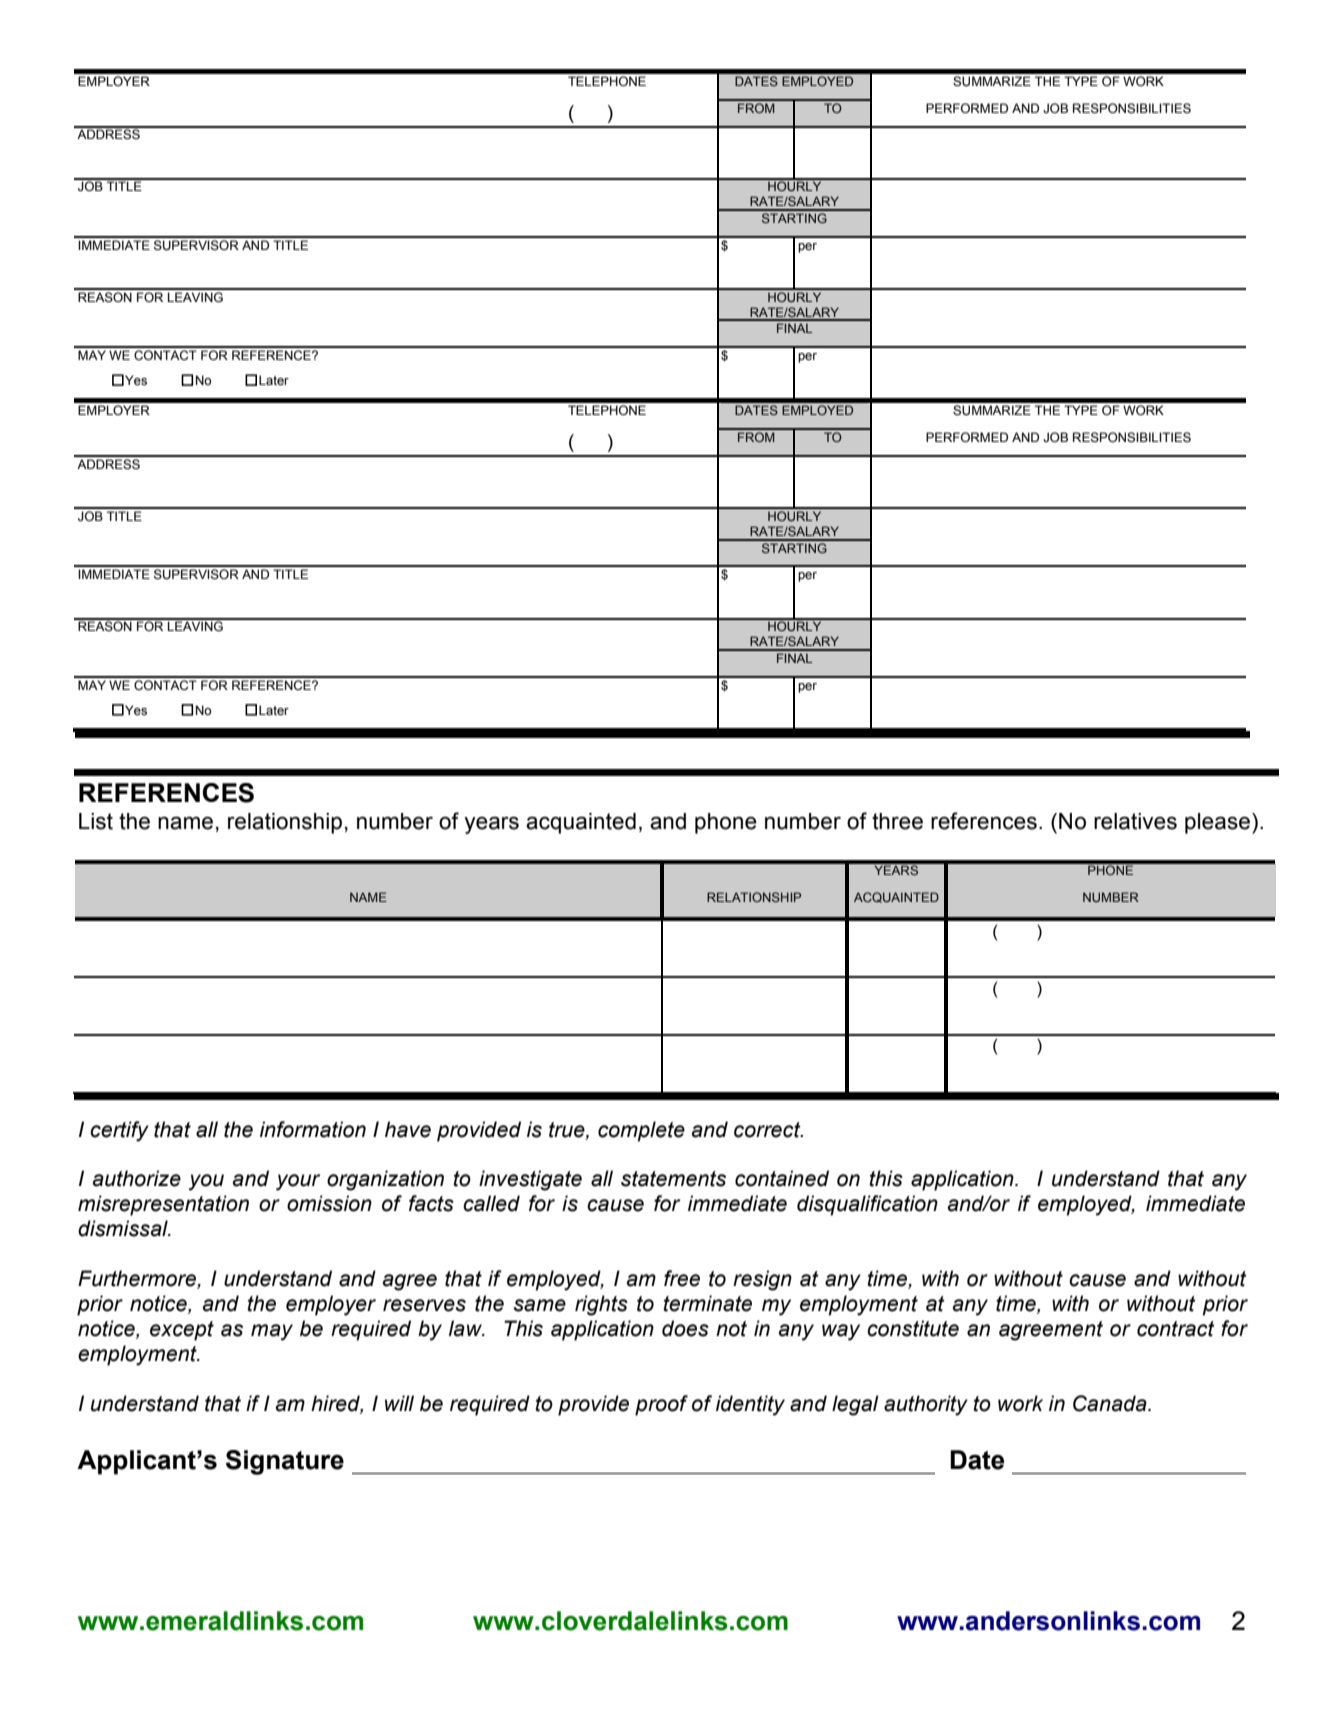 This page has height=1713, width=1324. I want to click on relatives, so click(1135, 821).
